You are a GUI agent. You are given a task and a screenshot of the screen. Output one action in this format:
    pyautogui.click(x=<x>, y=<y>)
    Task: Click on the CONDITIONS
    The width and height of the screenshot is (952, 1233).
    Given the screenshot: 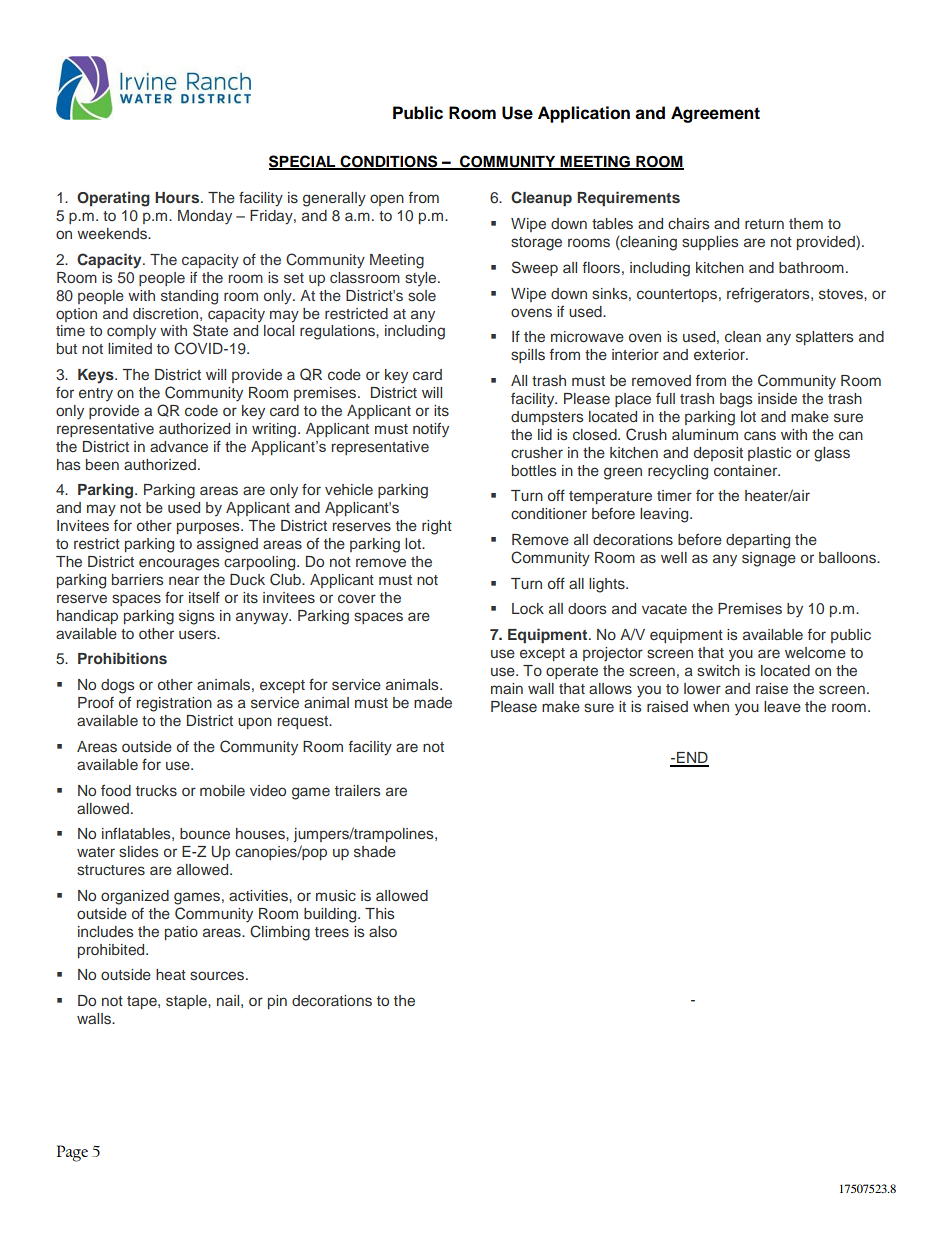 What is the action you would take?
    pyautogui.click(x=389, y=162)
